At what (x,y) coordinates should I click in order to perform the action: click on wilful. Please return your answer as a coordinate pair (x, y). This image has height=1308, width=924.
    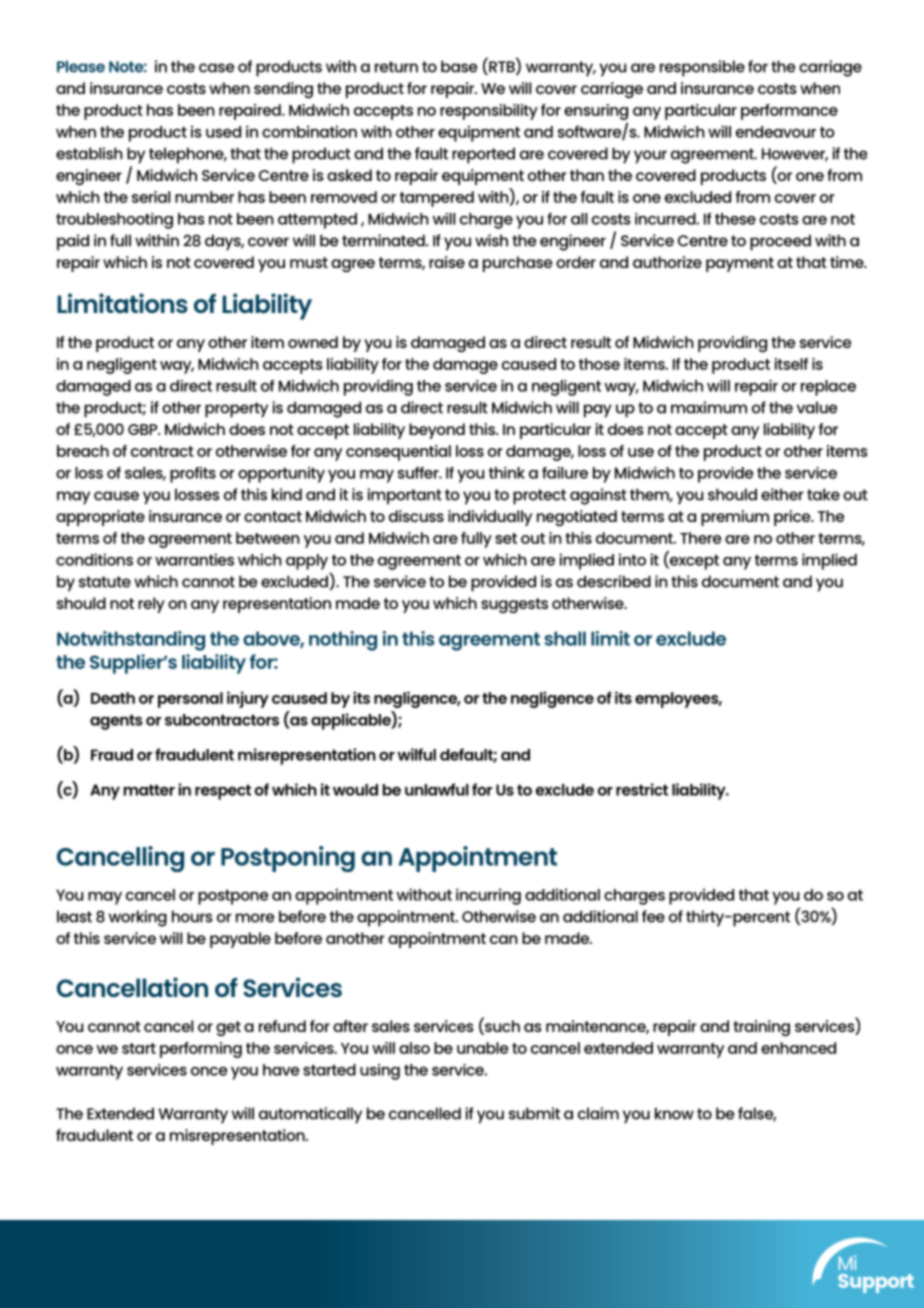
    Looking at the image, I should click on (416, 754).
